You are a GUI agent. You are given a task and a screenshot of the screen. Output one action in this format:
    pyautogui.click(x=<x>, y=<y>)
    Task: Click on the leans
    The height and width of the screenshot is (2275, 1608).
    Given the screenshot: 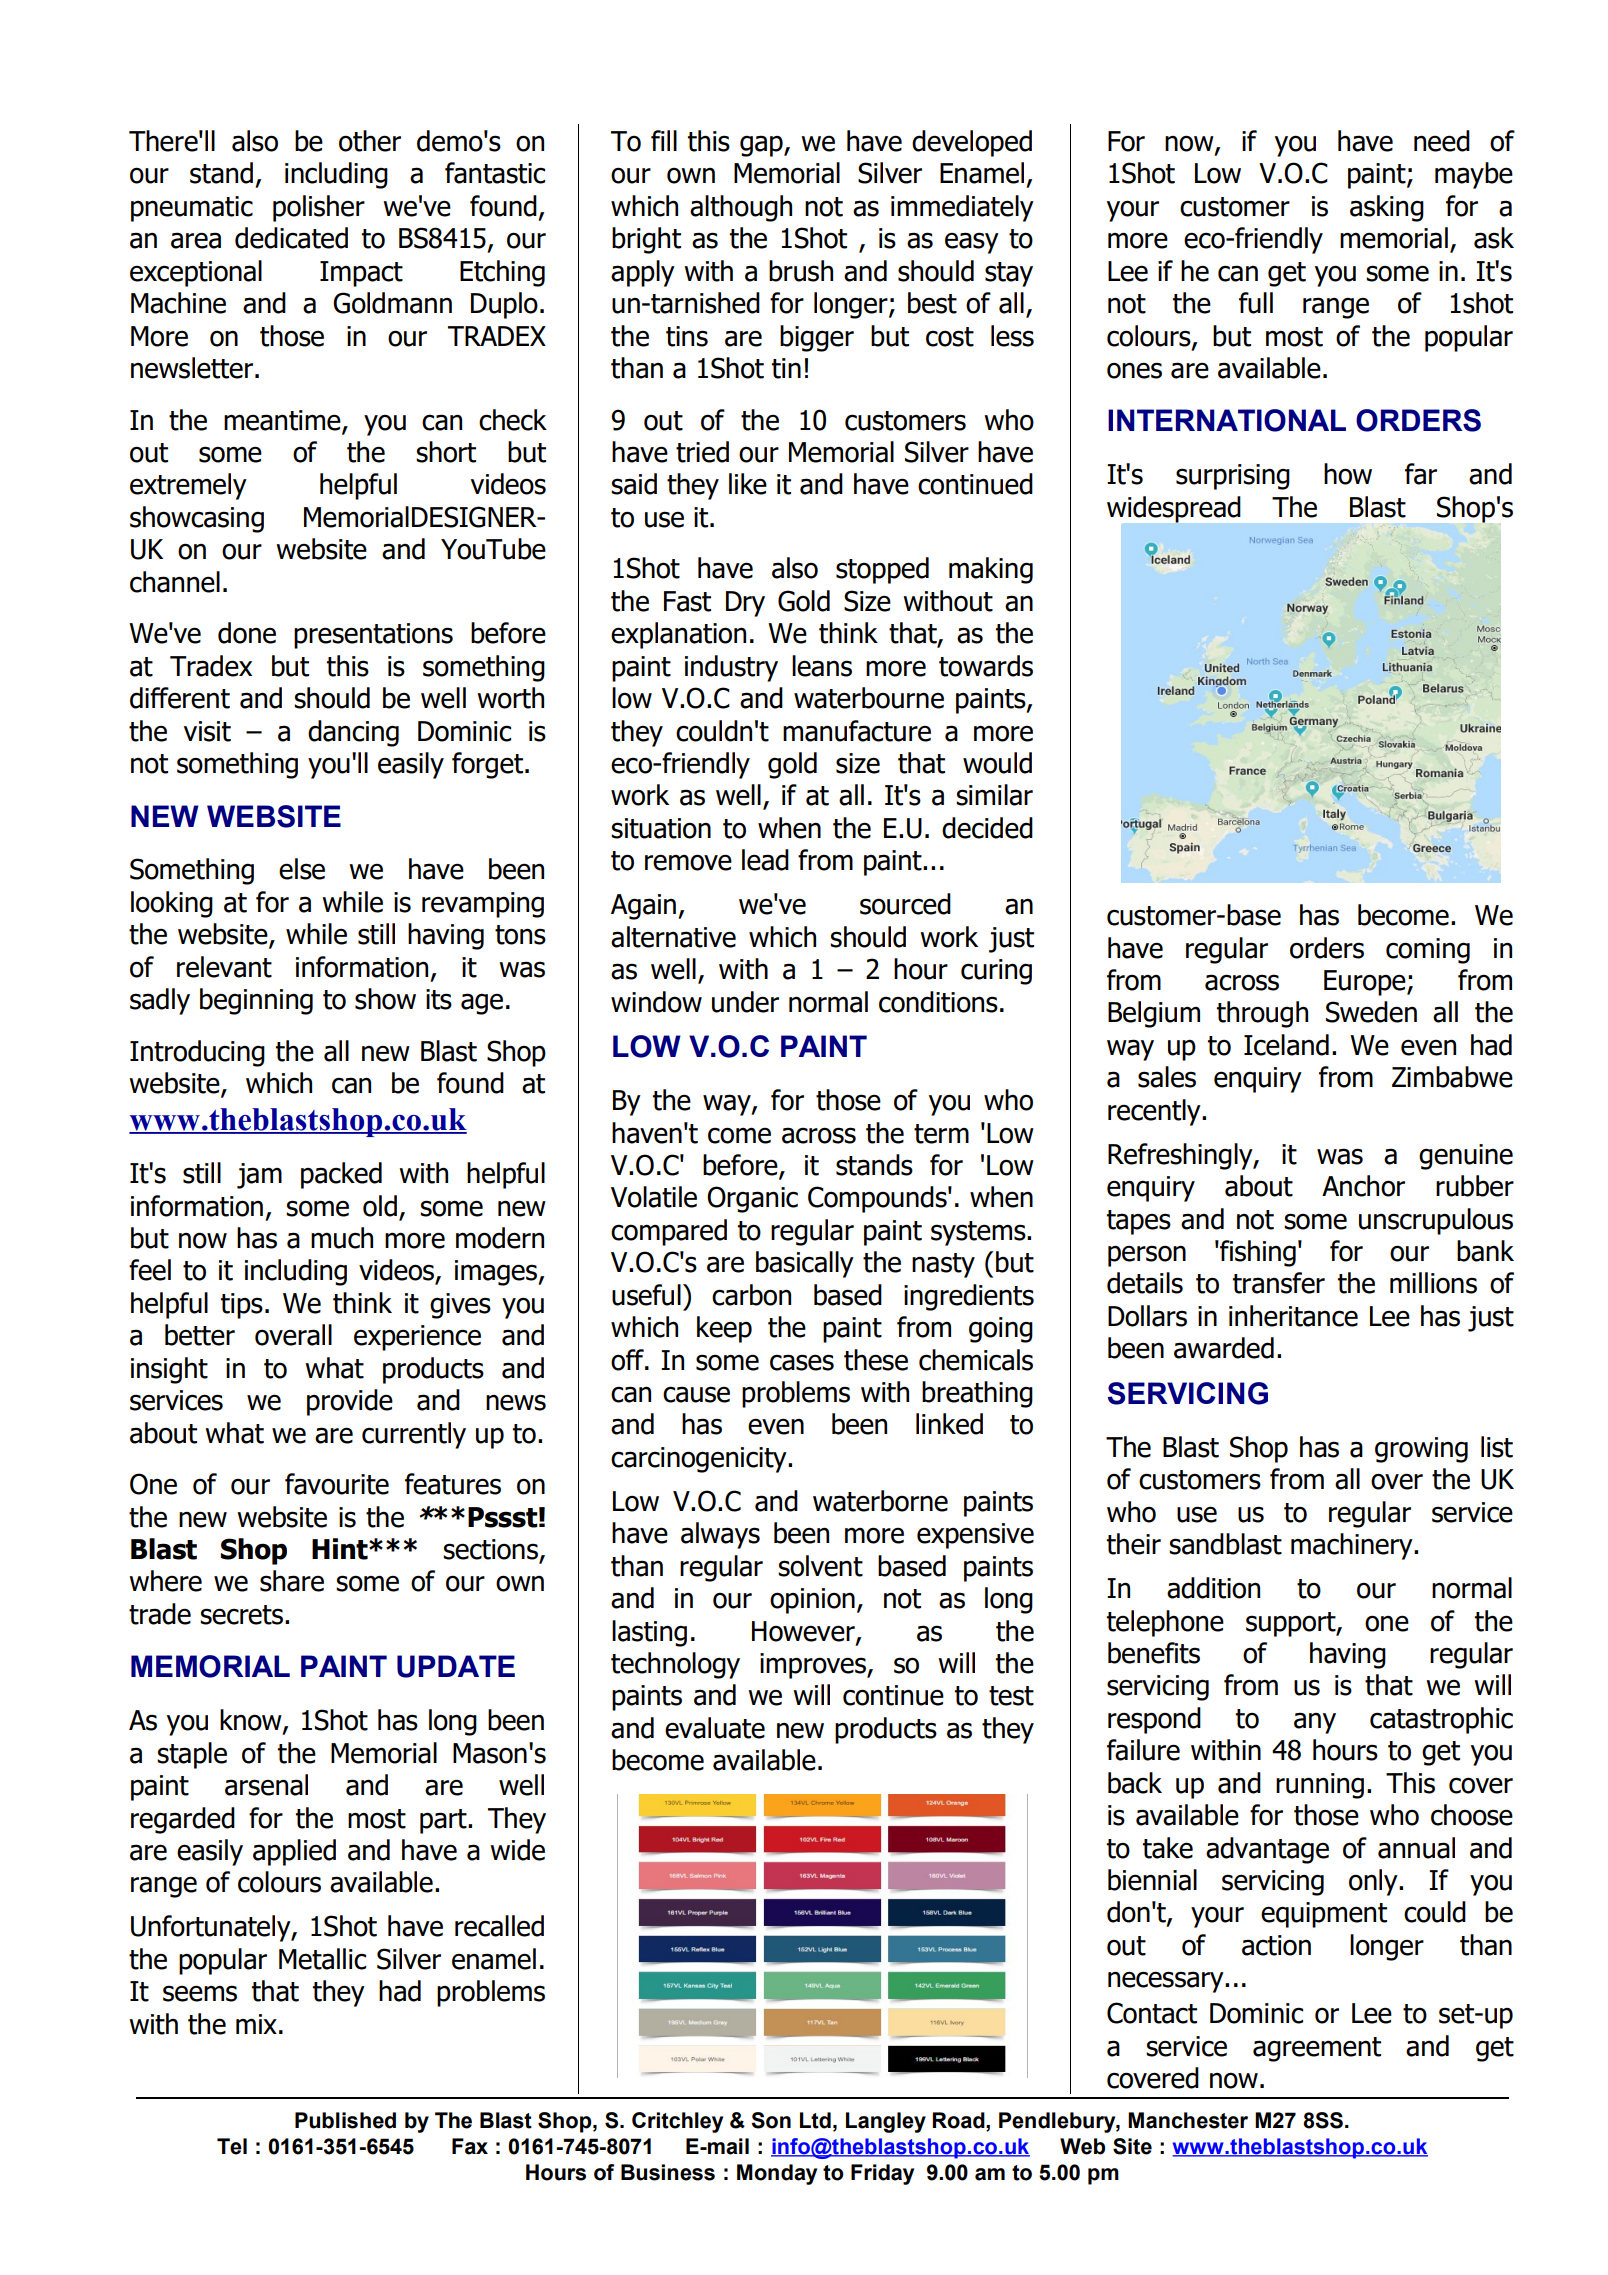 What is the action you would take?
    pyautogui.click(x=822, y=666)
